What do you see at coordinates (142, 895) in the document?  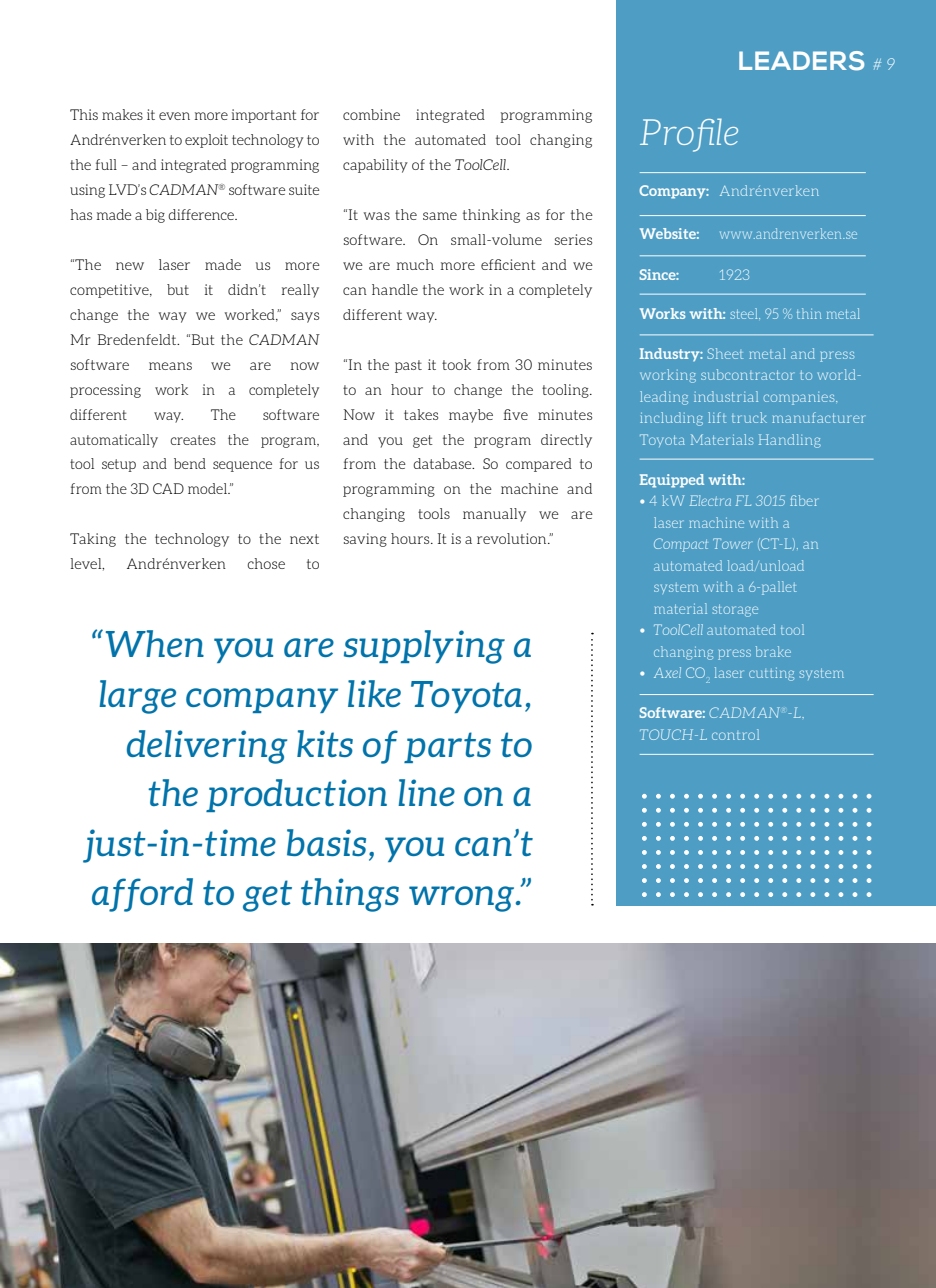 I see `afford` at bounding box center [142, 895].
